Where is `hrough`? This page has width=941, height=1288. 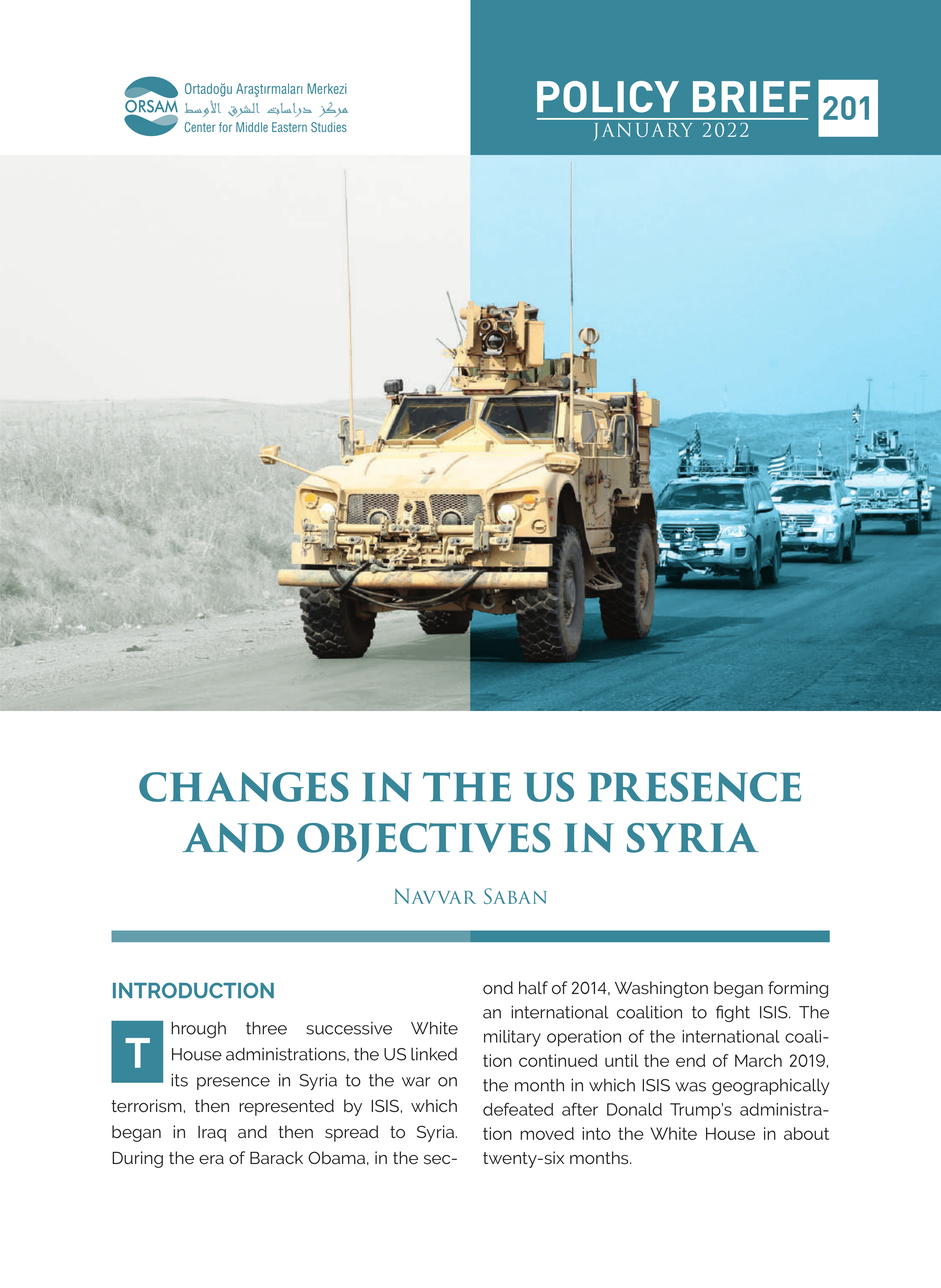
hrough is located at coordinates (198, 1029).
